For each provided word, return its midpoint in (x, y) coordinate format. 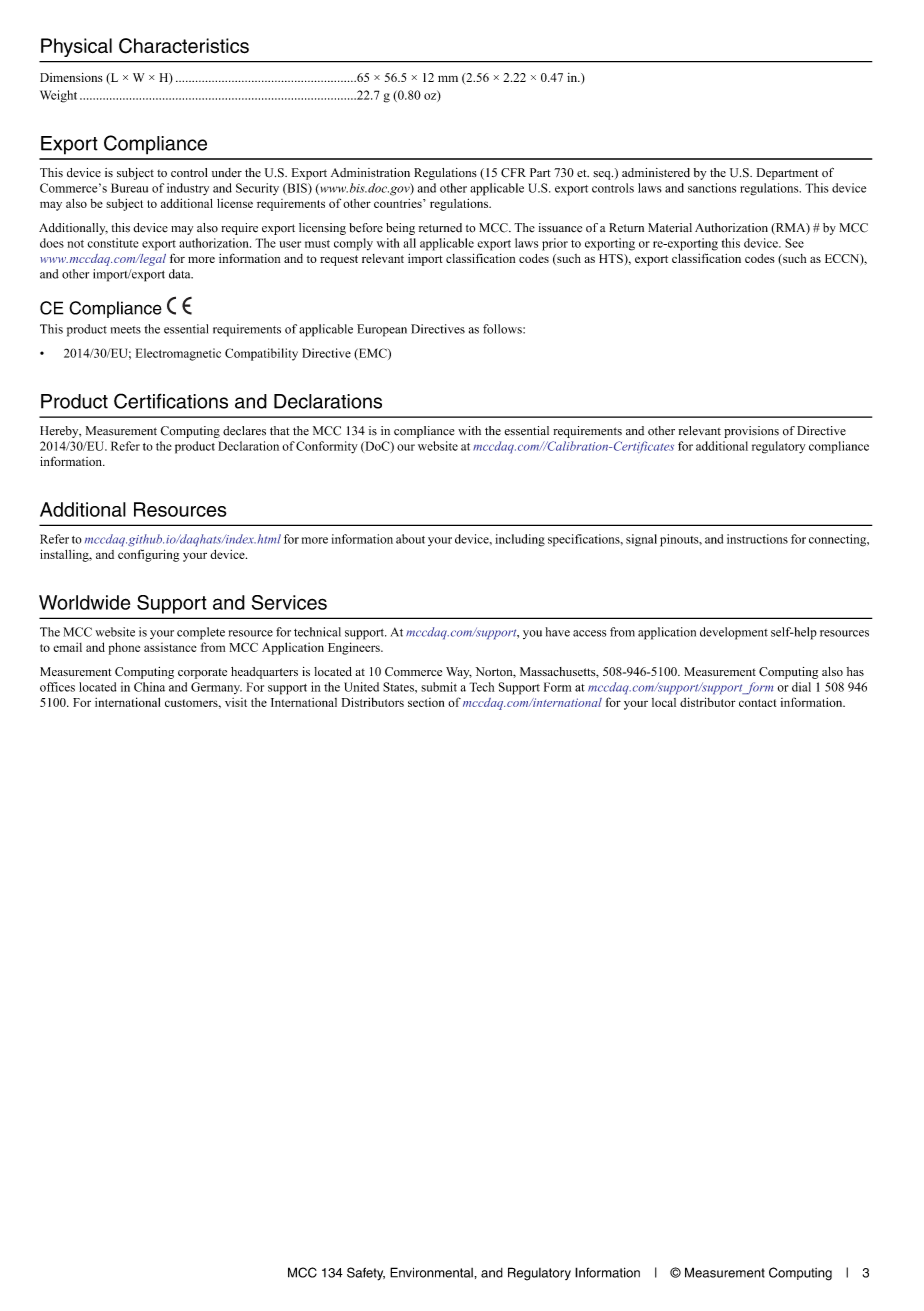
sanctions (712, 188)
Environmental (432, 1272)
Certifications (171, 401)
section (426, 702)
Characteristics (184, 46)
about (410, 539)
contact (757, 703)
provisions (751, 432)
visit (236, 702)
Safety (366, 1274)
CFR (513, 173)
